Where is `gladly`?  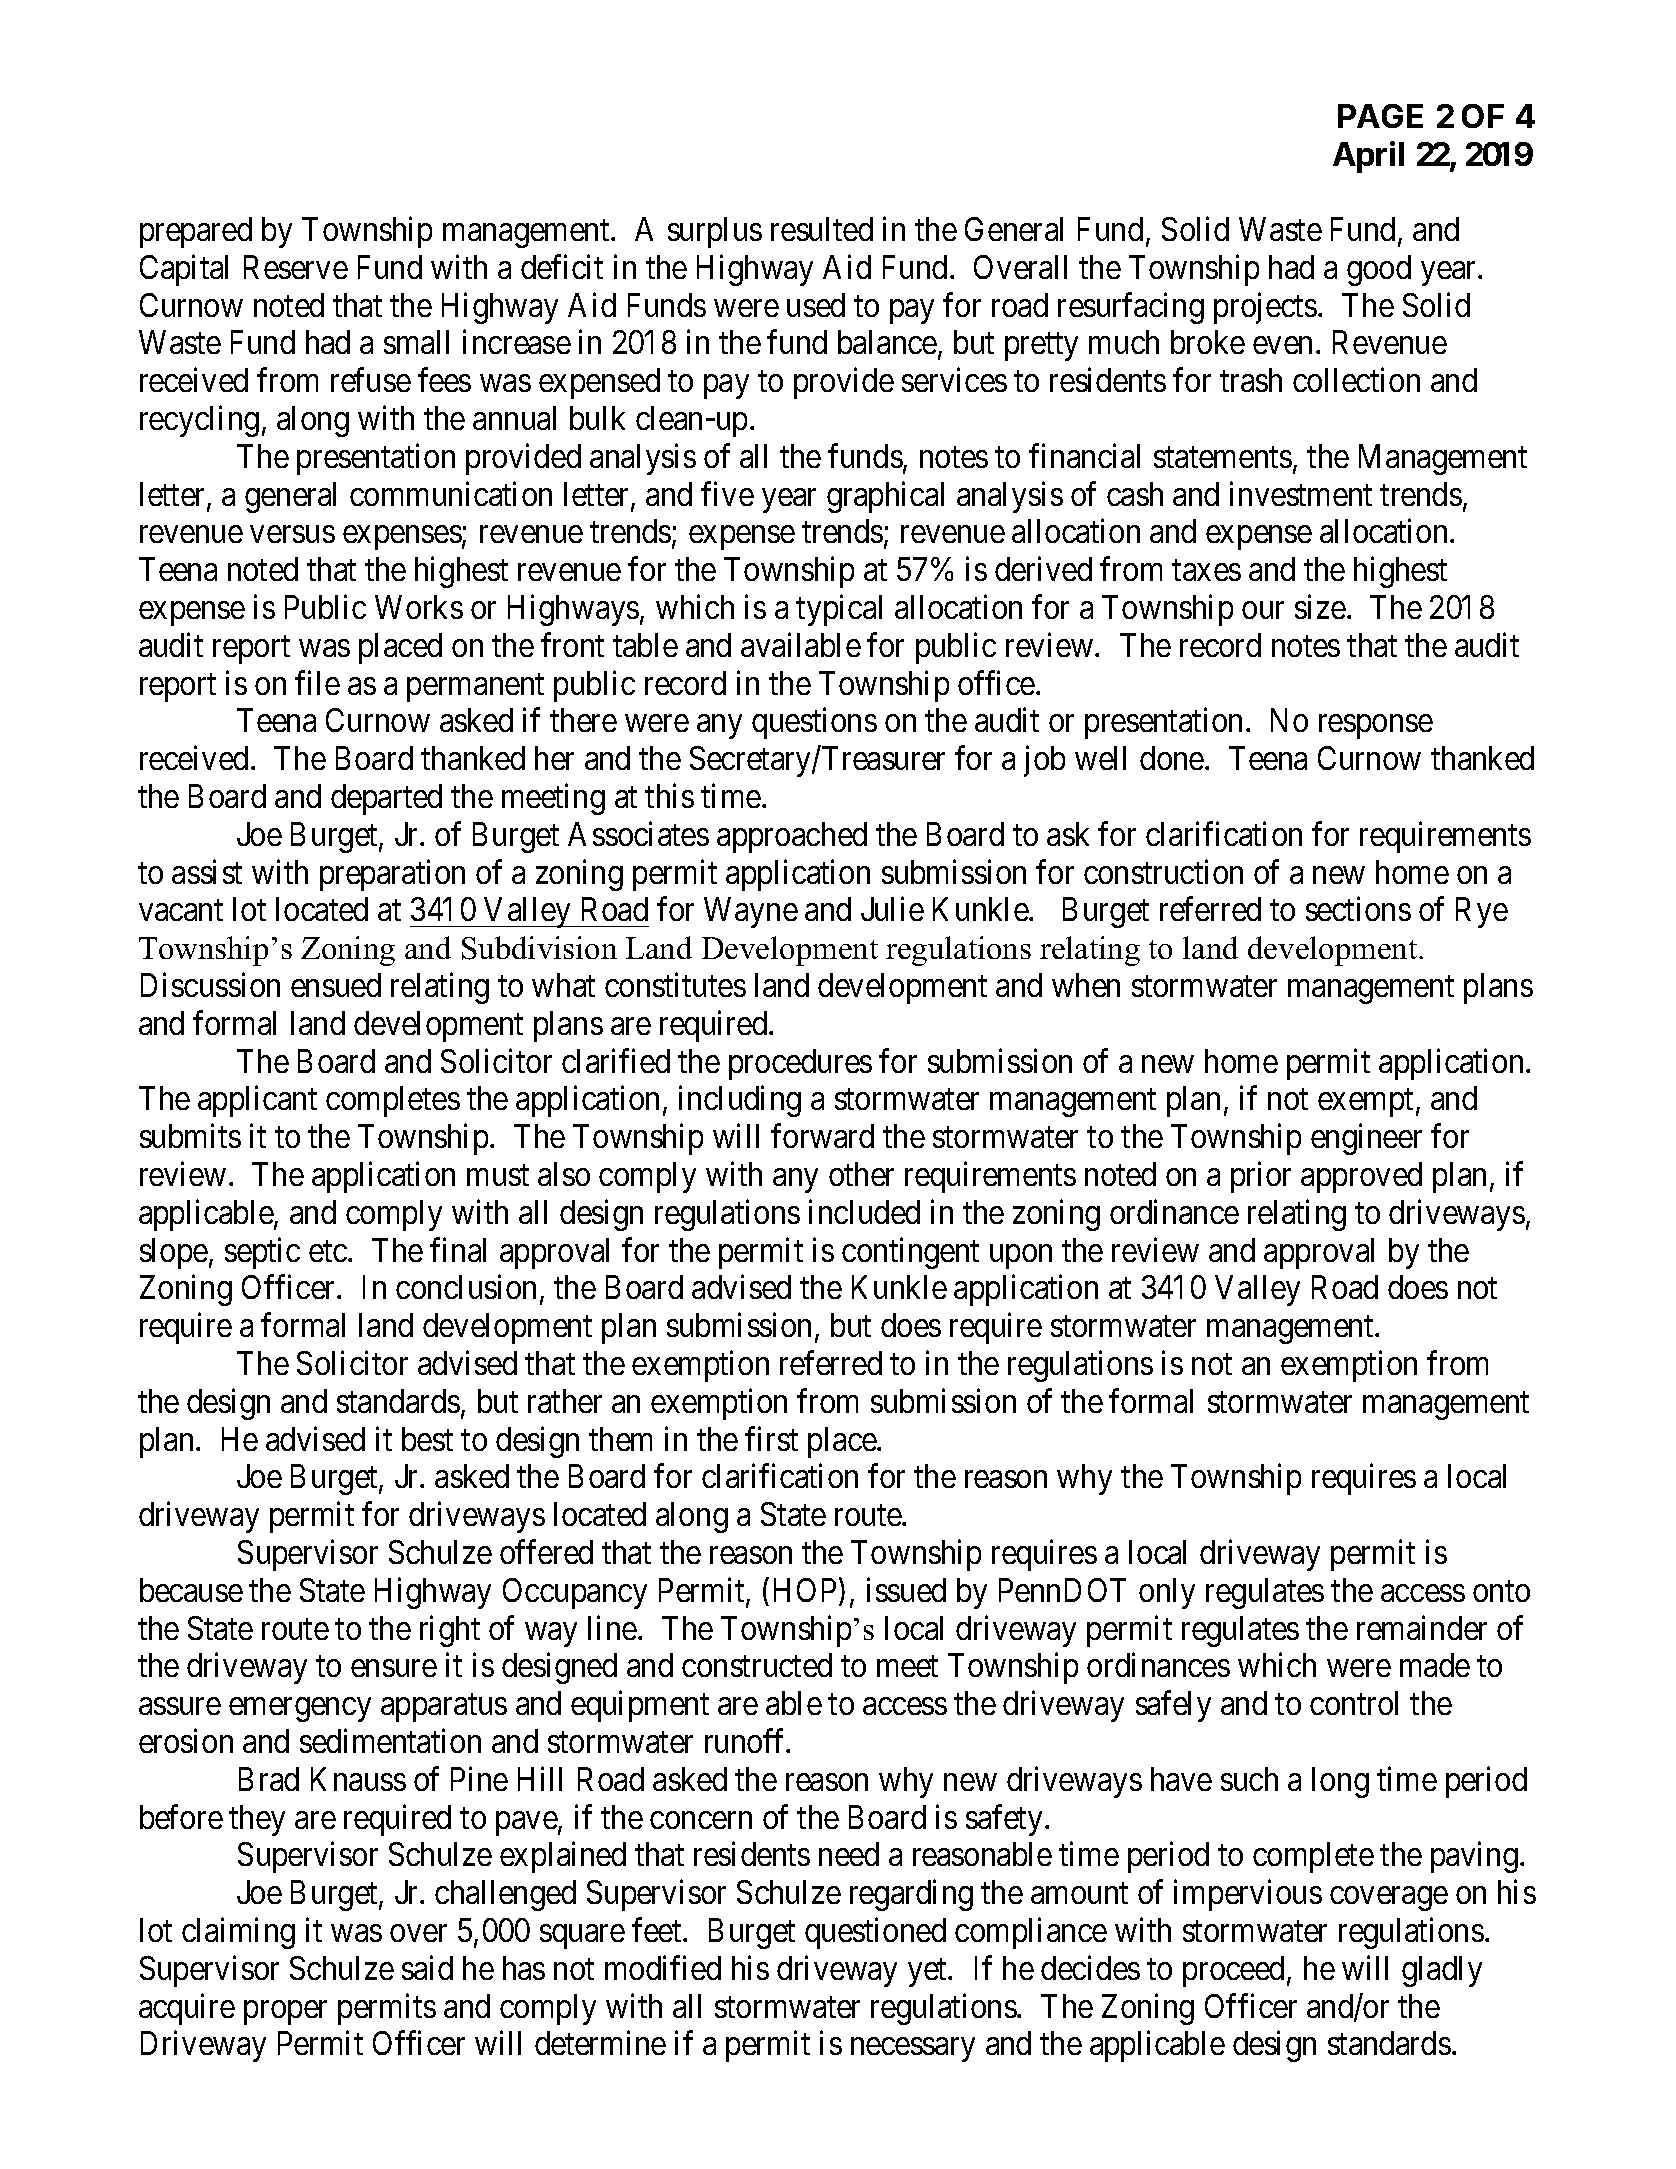 gladly is located at coordinates (1442, 1971).
